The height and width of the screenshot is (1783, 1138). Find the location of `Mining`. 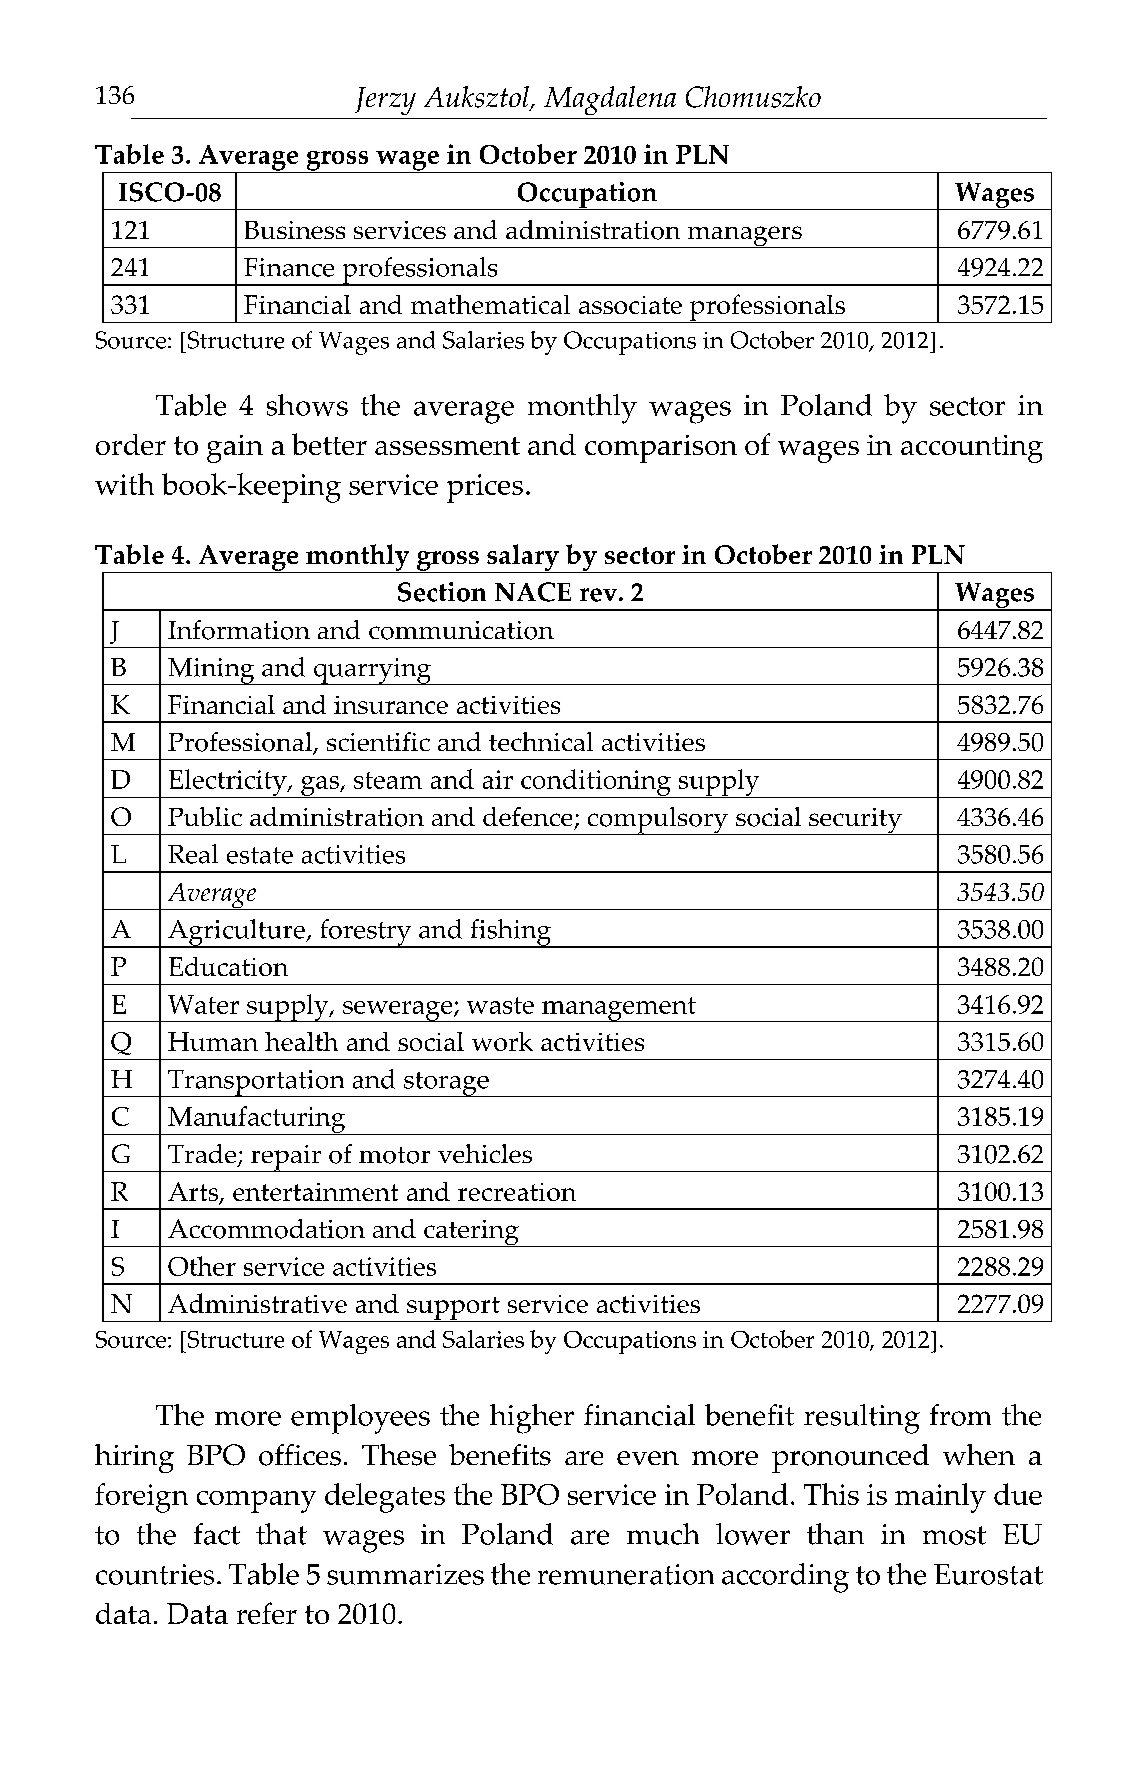

Mining is located at coordinates (211, 671).
